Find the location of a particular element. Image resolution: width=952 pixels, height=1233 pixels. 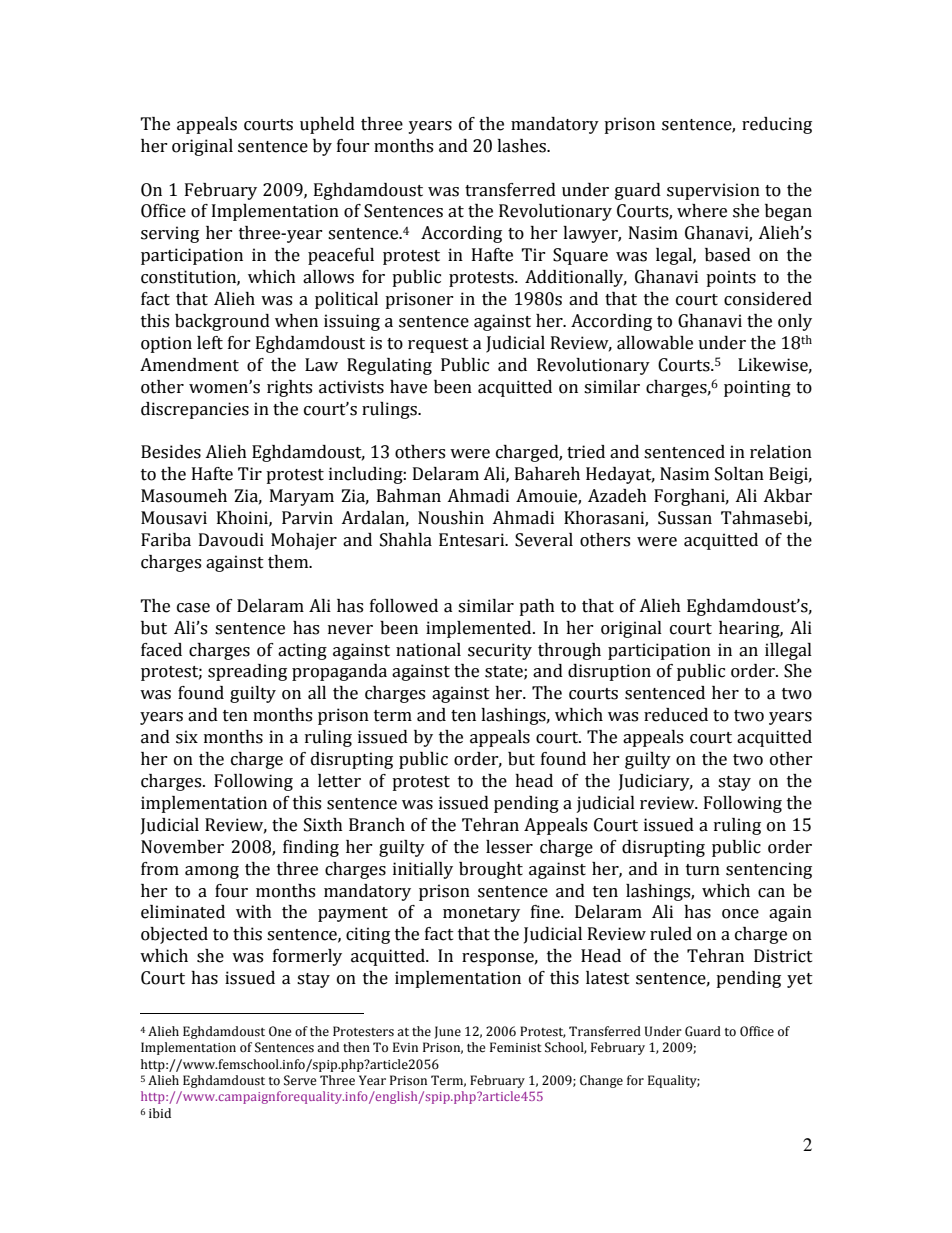

supervision is located at coordinates (713, 191).
